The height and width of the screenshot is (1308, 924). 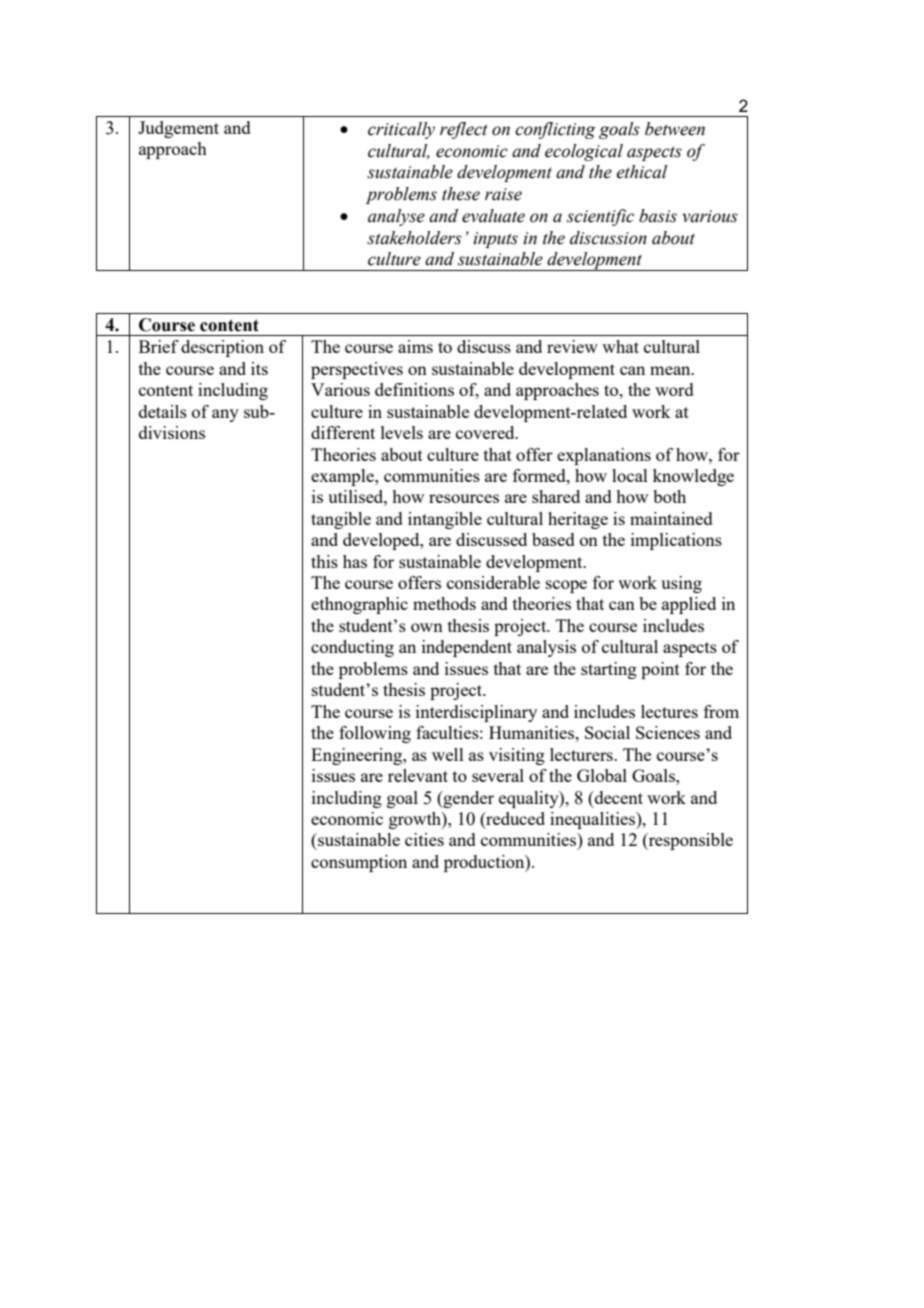 I want to click on reflect, so click(x=464, y=130).
